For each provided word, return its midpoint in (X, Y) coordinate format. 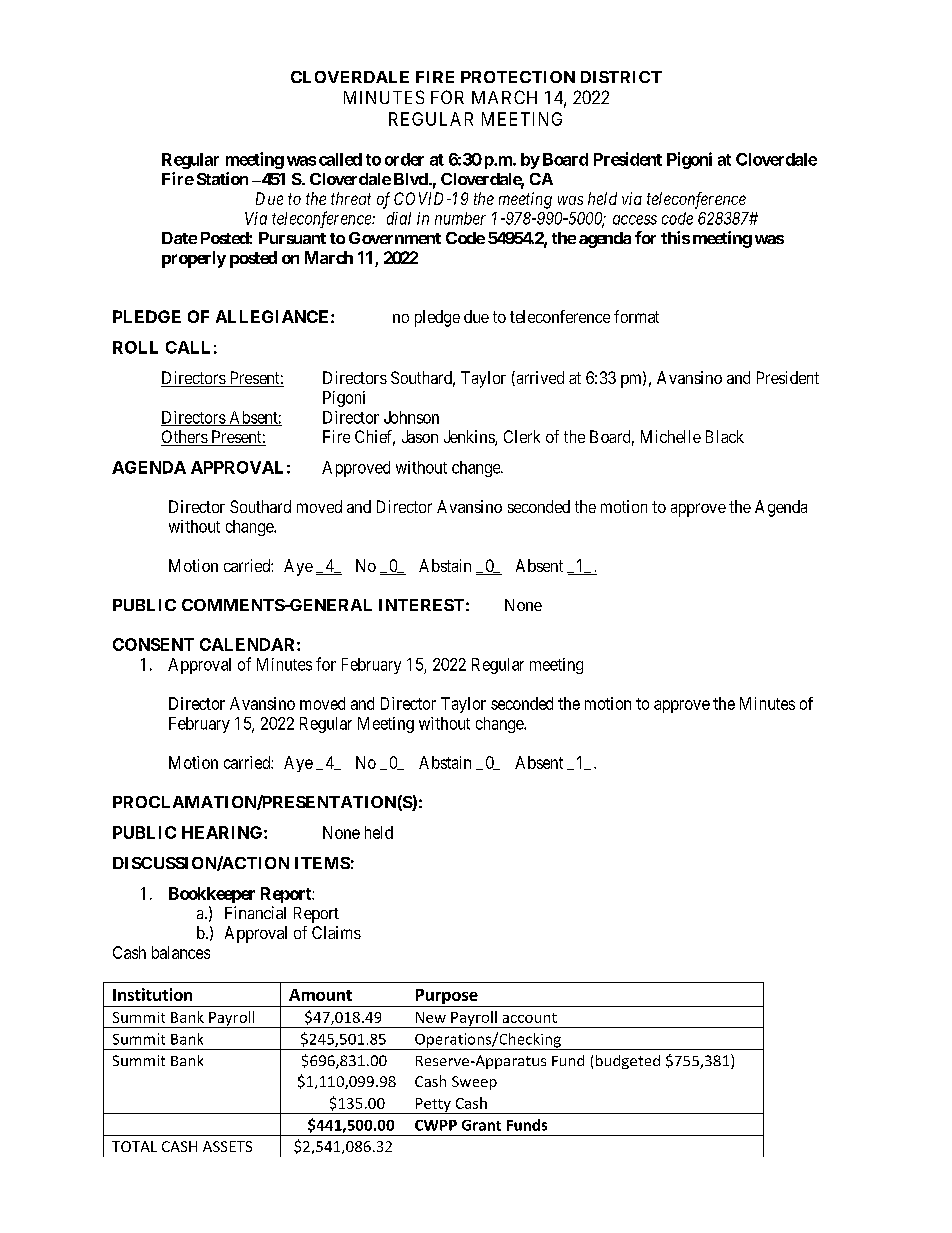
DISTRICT (621, 77)
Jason (420, 436)
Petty (433, 1106)
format (636, 316)
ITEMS (322, 863)
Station (222, 178)
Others (185, 438)
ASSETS (227, 1146)
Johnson (411, 417)
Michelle (671, 436)
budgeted (628, 1062)
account (530, 1018)
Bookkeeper (212, 895)
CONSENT (153, 644)
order (404, 159)
